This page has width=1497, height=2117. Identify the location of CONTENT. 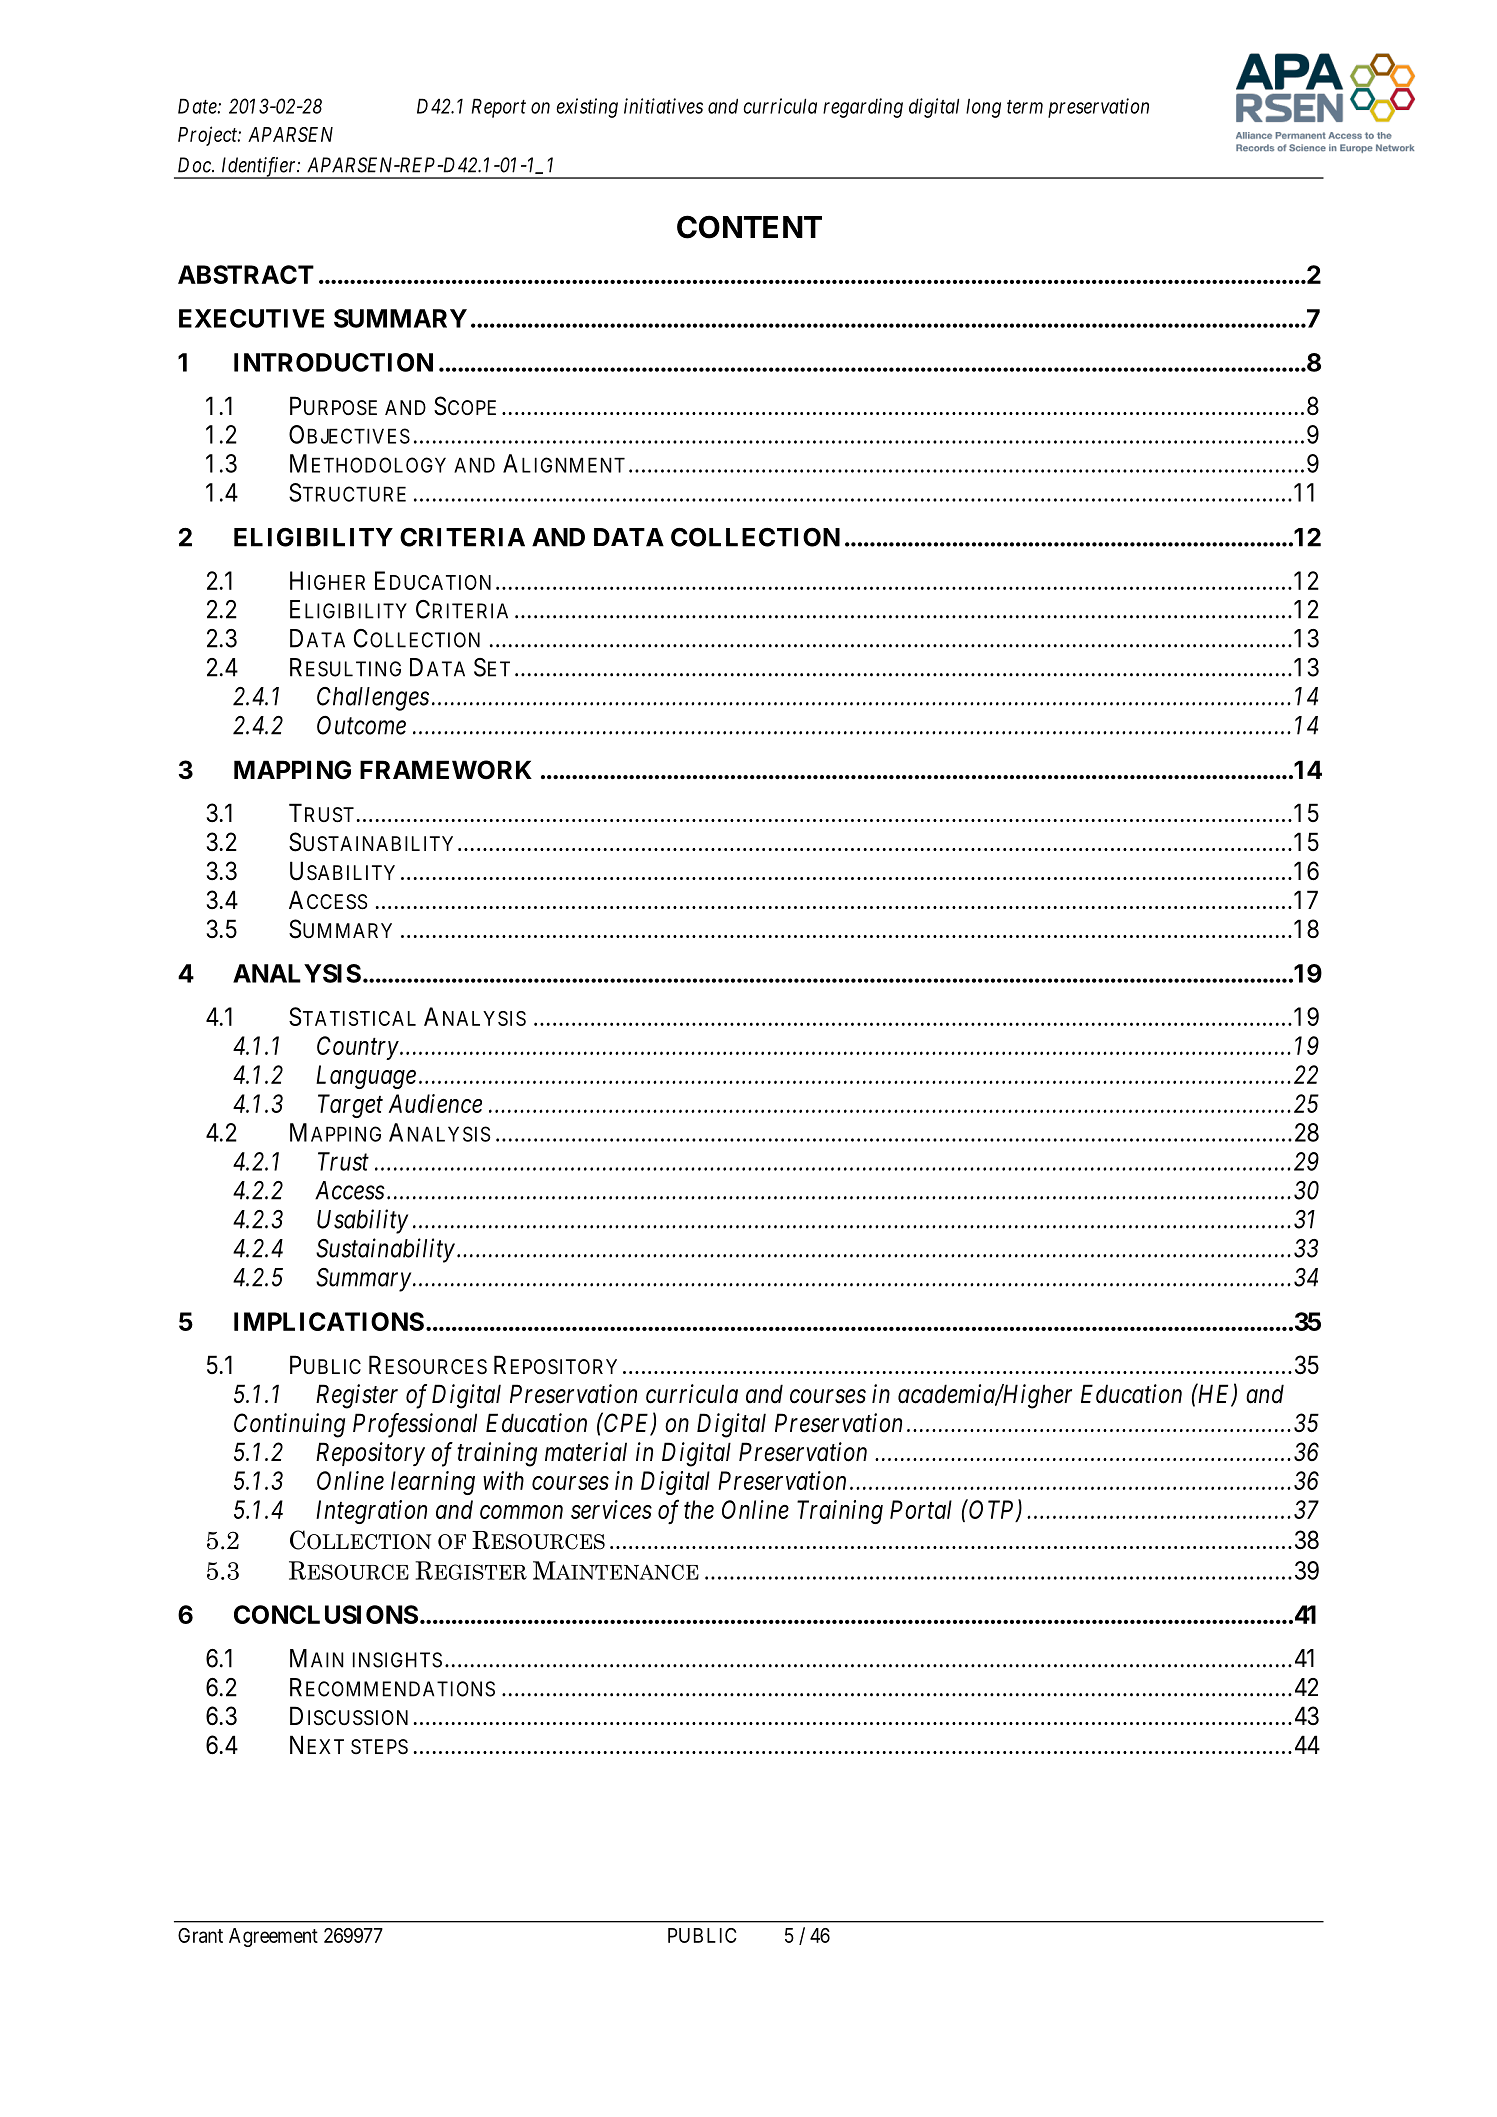
(749, 227).
